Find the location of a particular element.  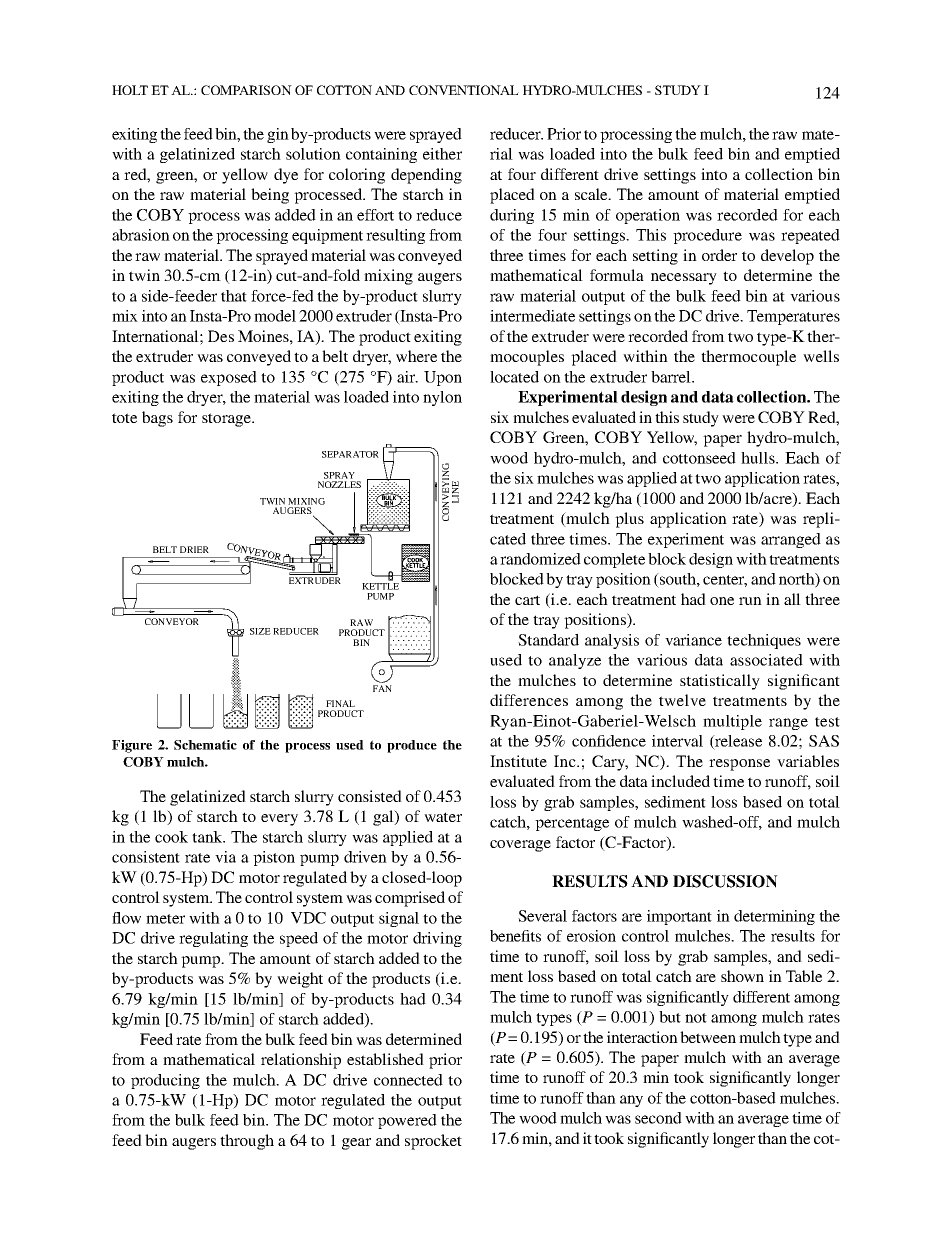

Conventional is located at coordinates (464, 90).
